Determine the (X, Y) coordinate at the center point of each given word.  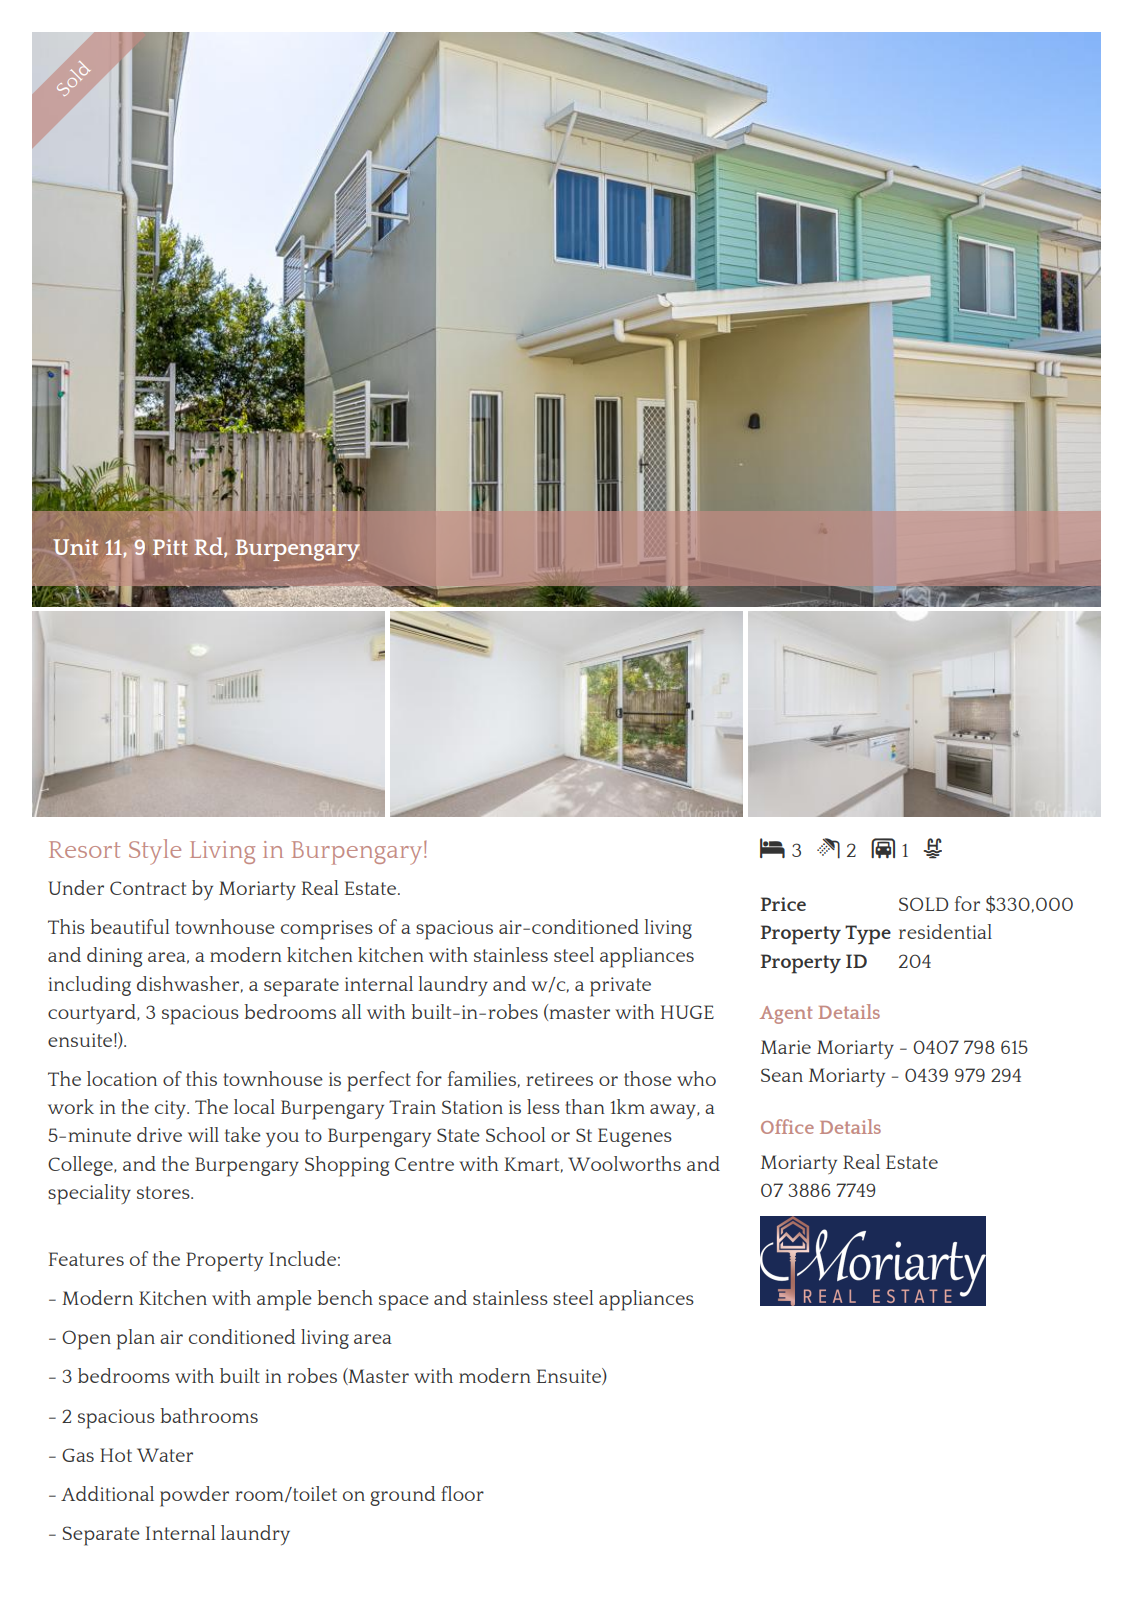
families (482, 1078)
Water (165, 1455)
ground (403, 1496)
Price (783, 904)
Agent (786, 1015)
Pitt (170, 547)
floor (462, 1493)
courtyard (93, 1014)
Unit (75, 547)
